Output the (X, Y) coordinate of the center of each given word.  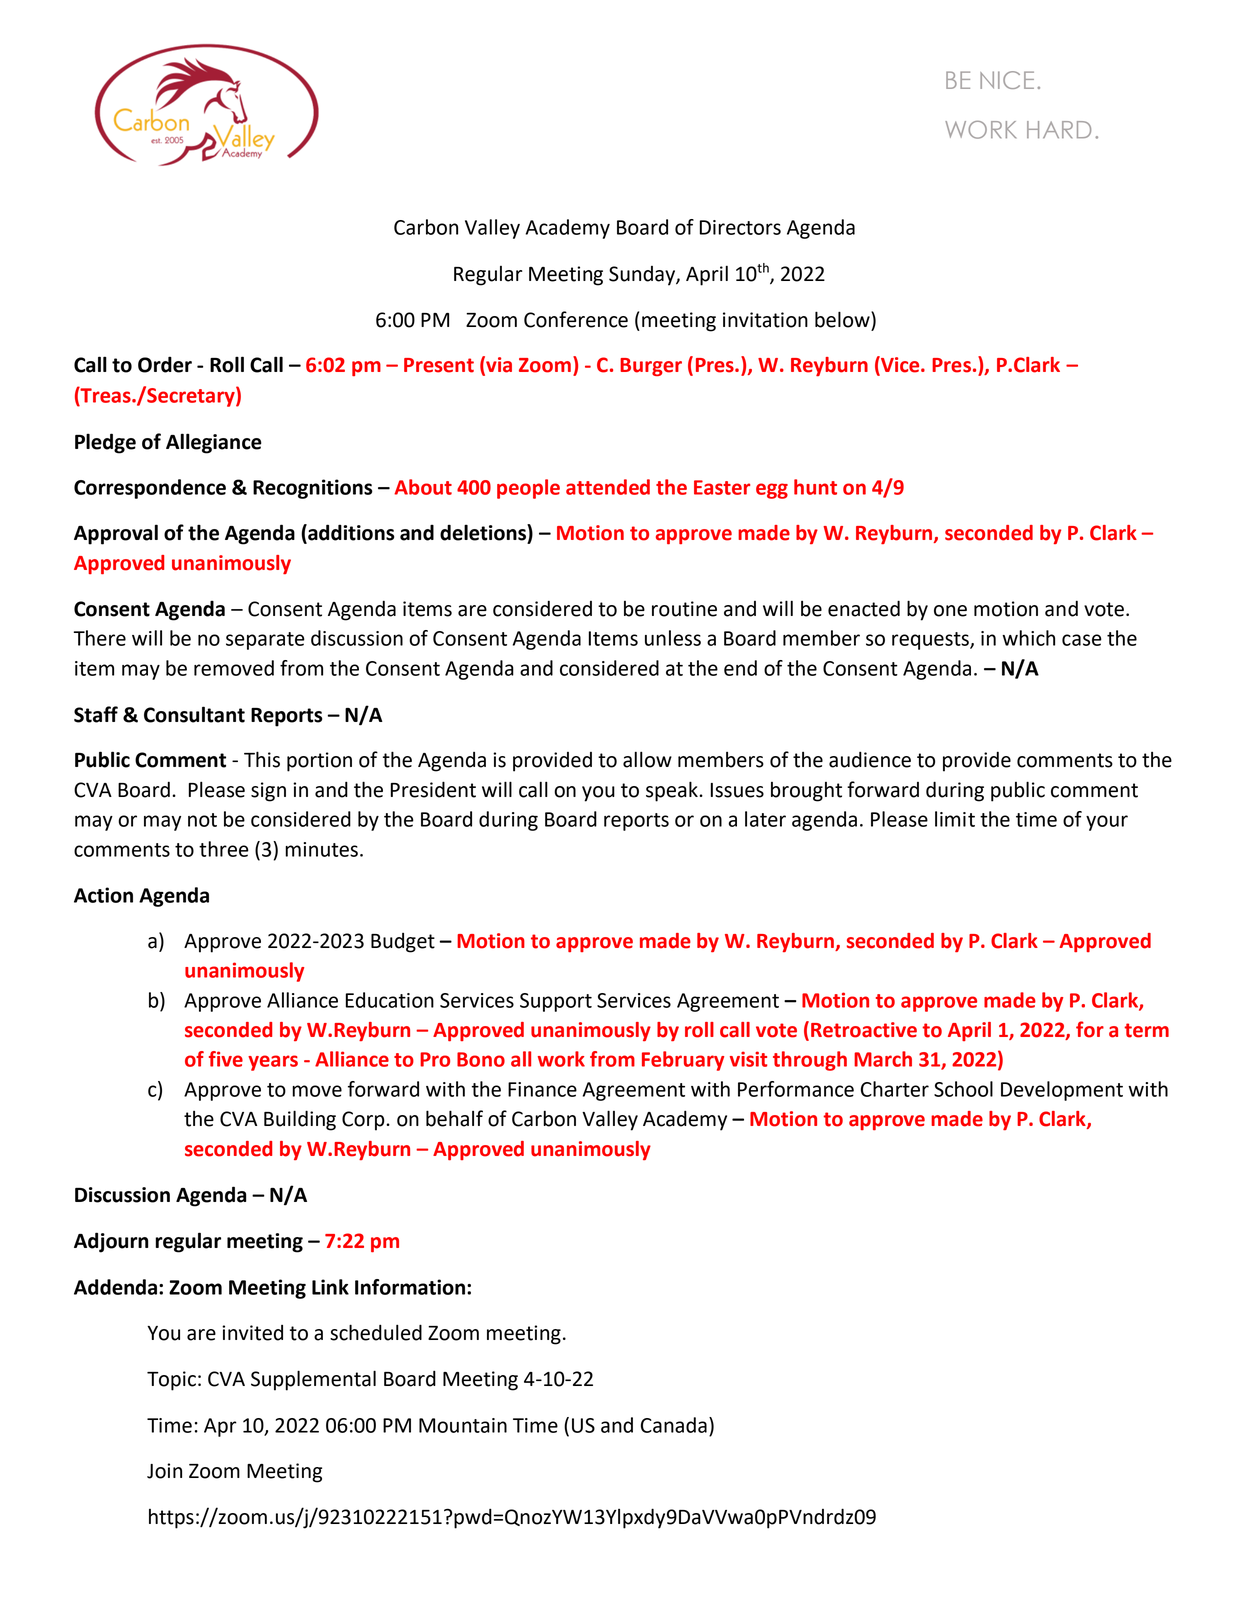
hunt (815, 487)
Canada (674, 1425)
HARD (1059, 129)
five (226, 1059)
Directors (740, 227)
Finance (542, 1089)
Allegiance (214, 443)
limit (955, 819)
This (262, 759)
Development (1062, 1091)
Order (165, 364)
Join (164, 1471)
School (963, 1089)
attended (608, 487)
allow (647, 759)
